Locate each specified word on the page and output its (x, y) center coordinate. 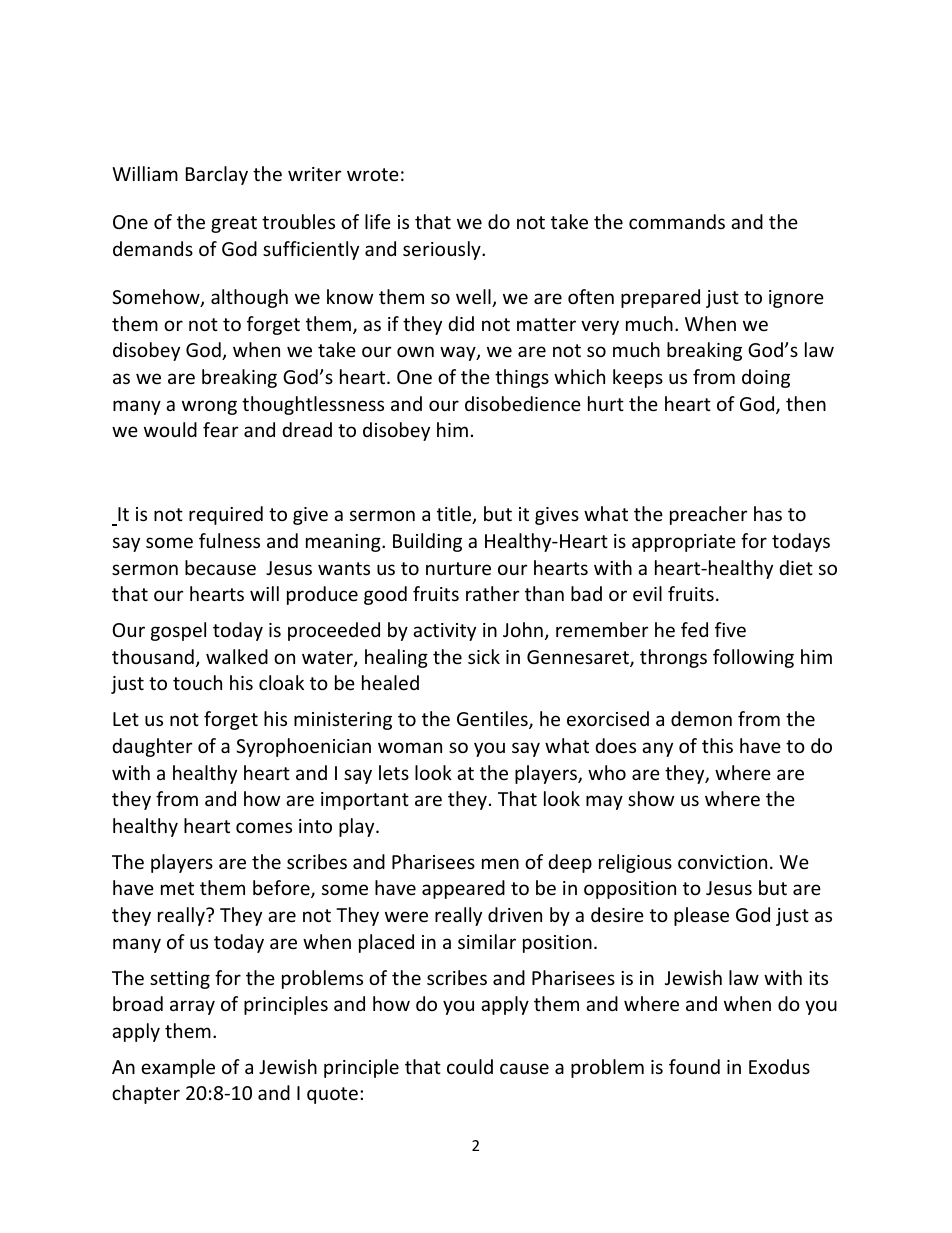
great (234, 224)
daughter (152, 747)
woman (410, 747)
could (470, 1066)
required (226, 515)
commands (677, 221)
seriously (443, 250)
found (694, 1066)
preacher (709, 515)
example (178, 1068)
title (455, 515)
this (717, 745)
